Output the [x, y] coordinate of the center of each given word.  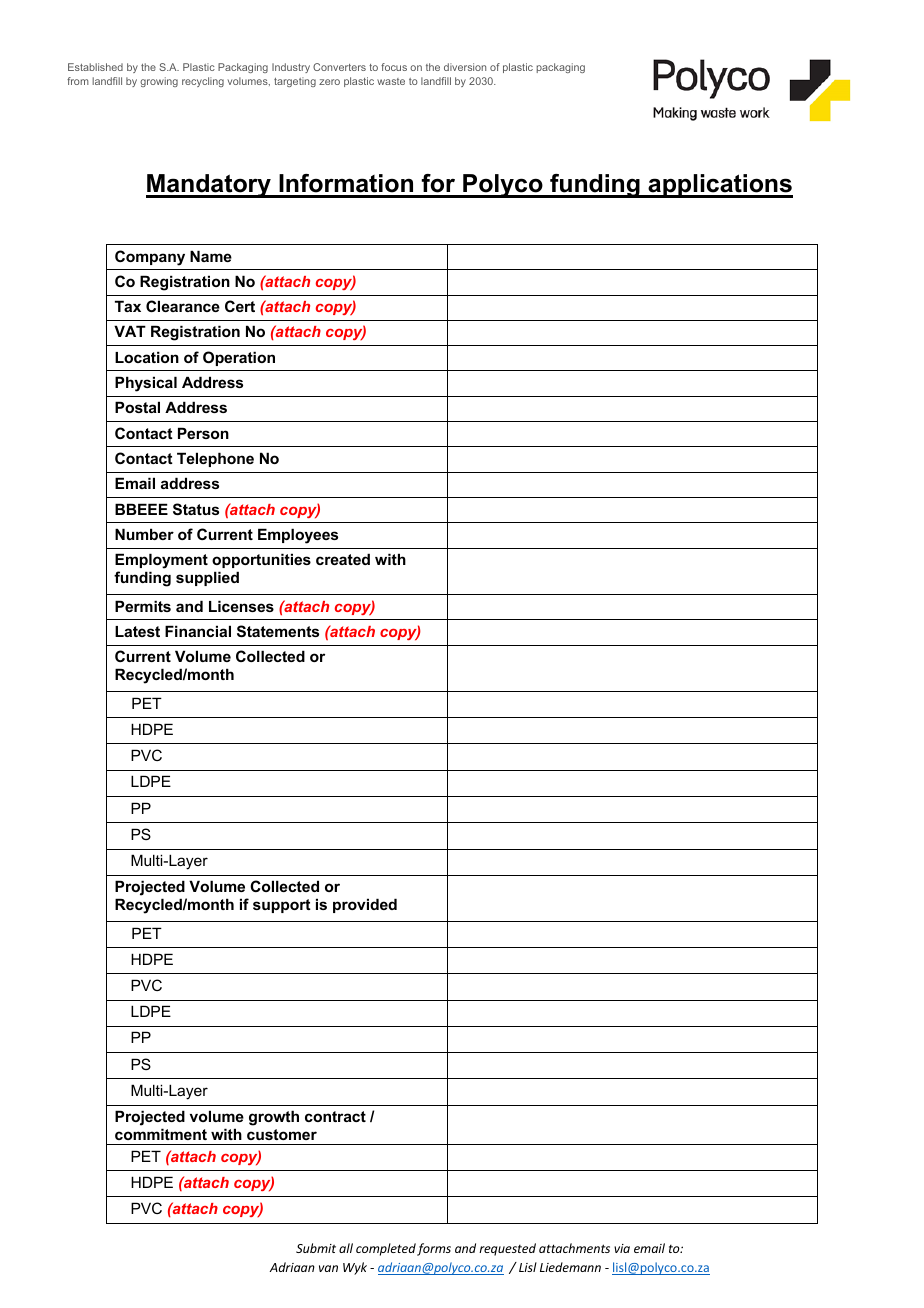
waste [391, 81]
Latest [137, 631]
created [343, 559]
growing [159, 82]
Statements [278, 631]
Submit [316, 1248]
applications [719, 186]
